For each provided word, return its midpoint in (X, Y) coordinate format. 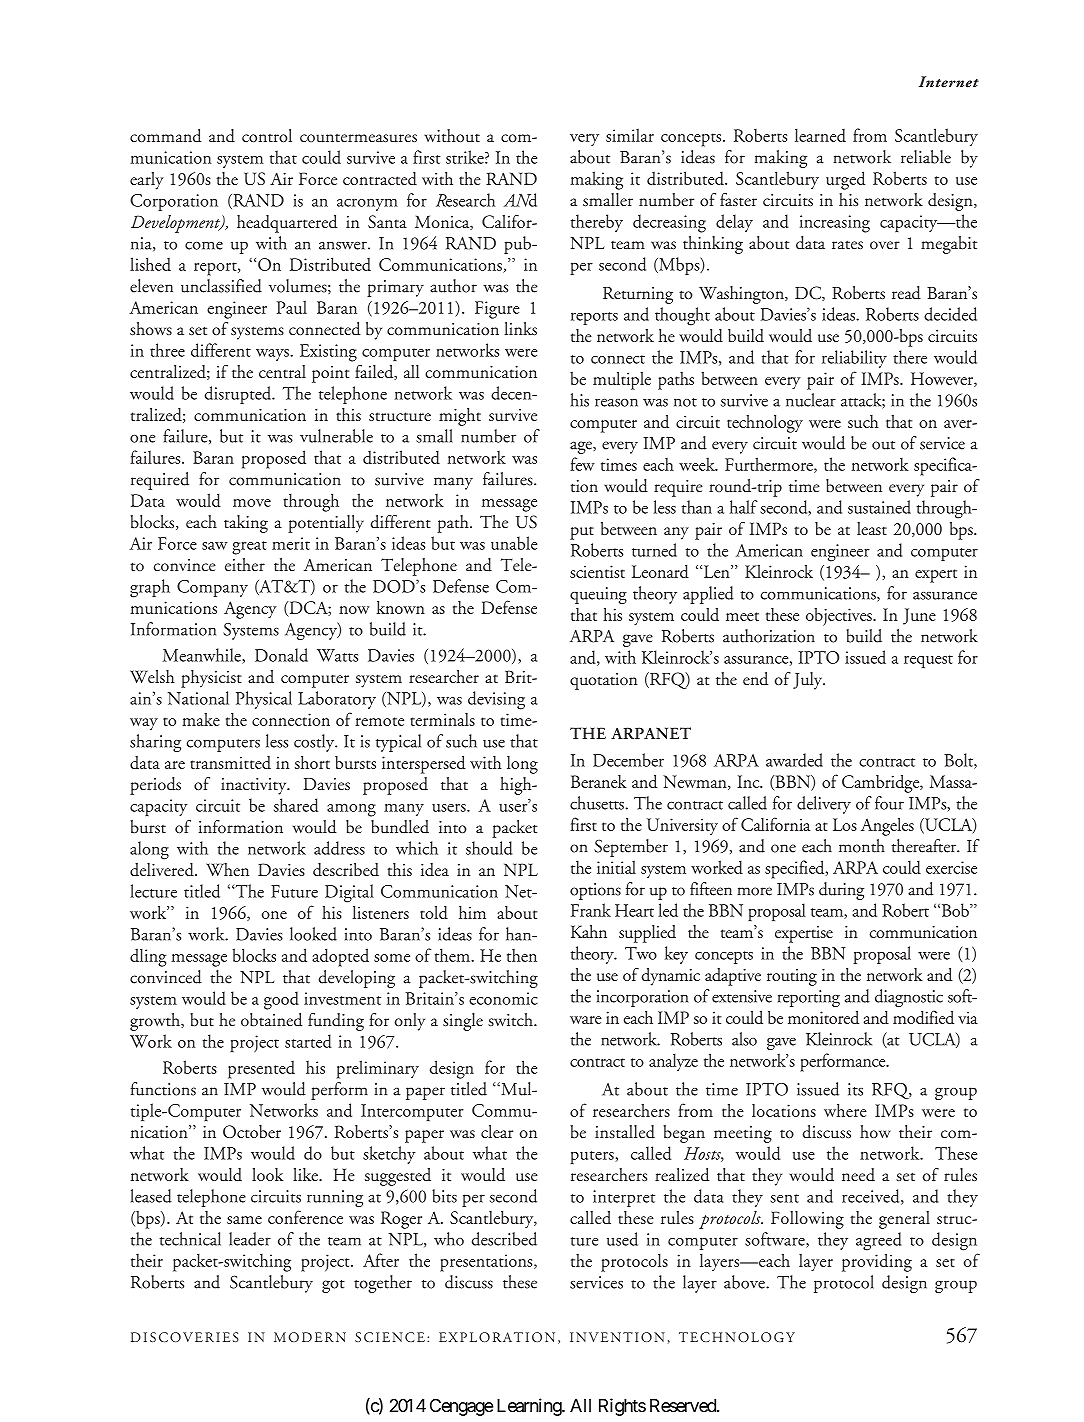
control (267, 135)
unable (514, 543)
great (249, 548)
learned (820, 135)
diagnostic (909, 998)
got (333, 1286)
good (281, 1000)
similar (630, 135)
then (522, 955)
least (872, 528)
